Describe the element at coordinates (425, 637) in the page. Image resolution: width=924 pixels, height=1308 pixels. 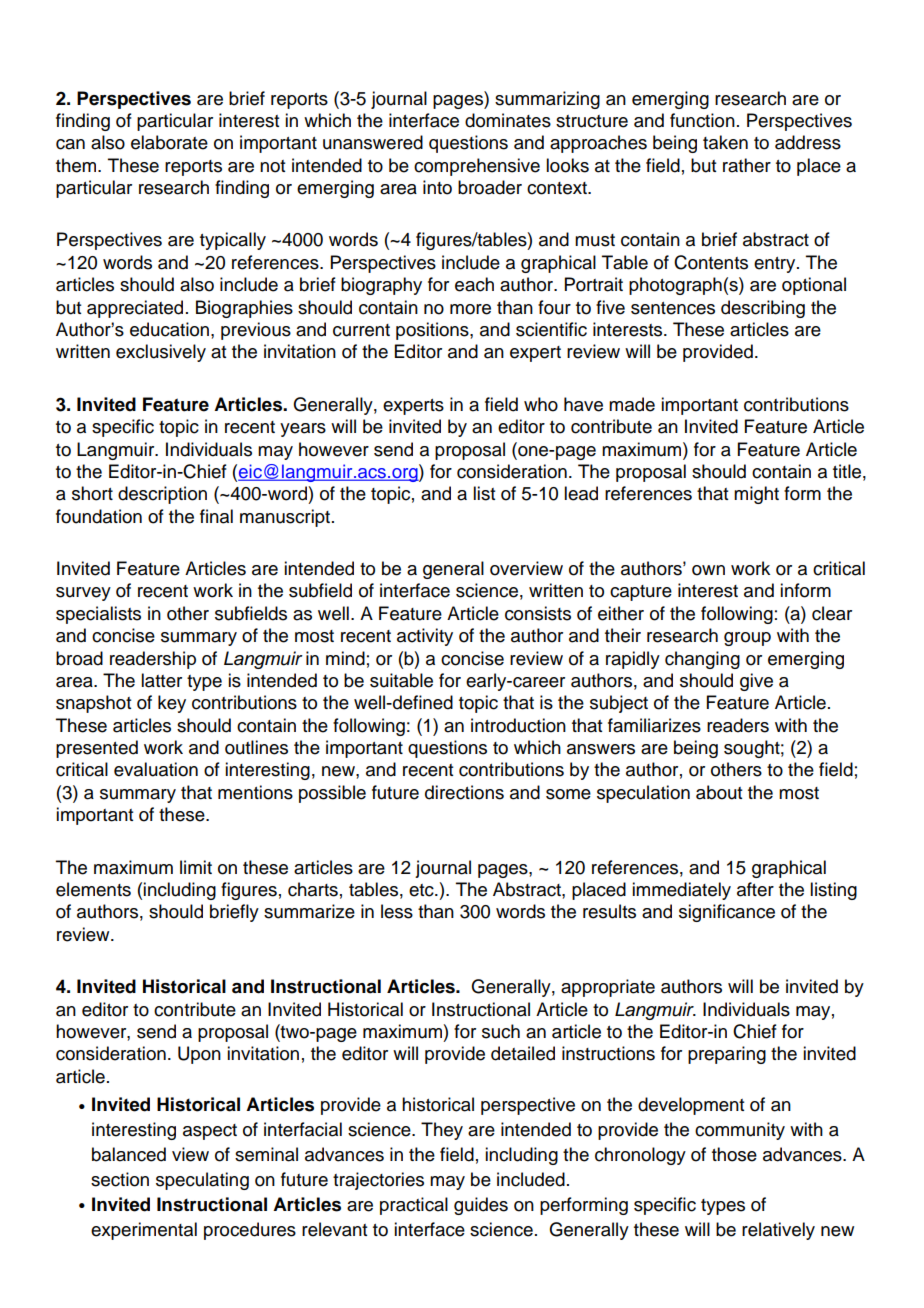
I see `activity` at that location.
